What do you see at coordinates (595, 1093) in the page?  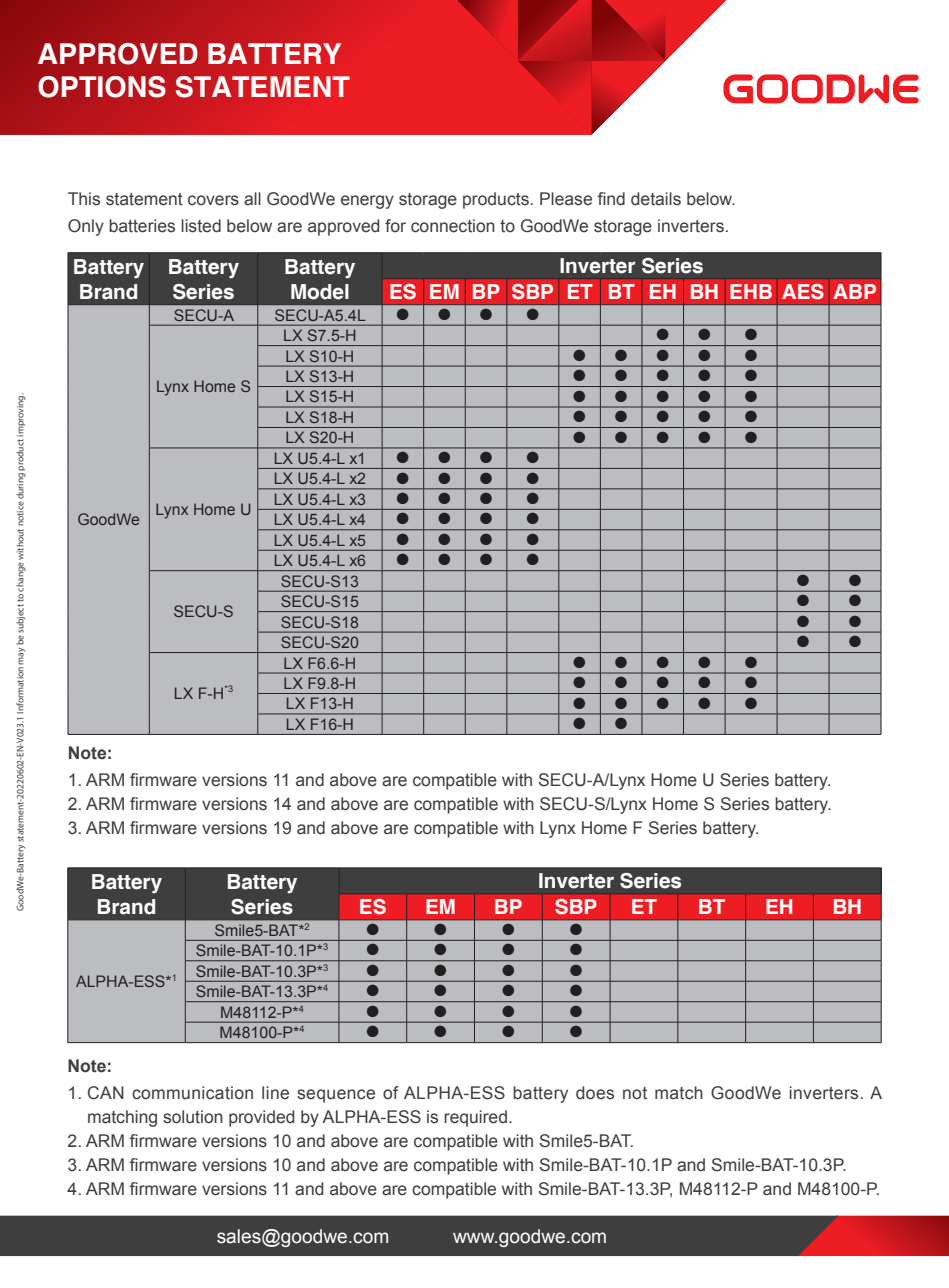 I see `does` at bounding box center [595, 1093].
